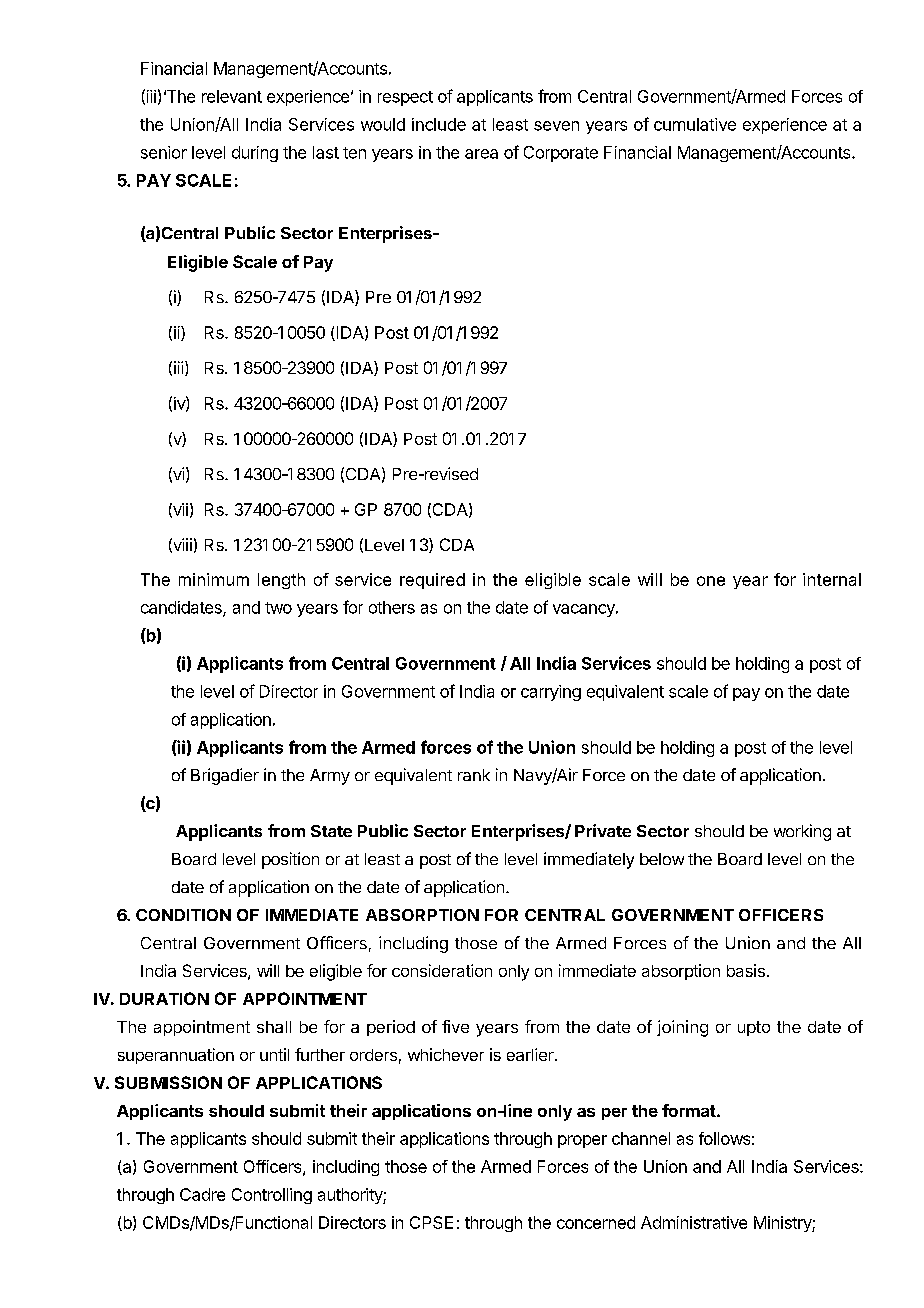  Describe the element at coordinates (442, 970) in the document. I see `consideration` at that location.
